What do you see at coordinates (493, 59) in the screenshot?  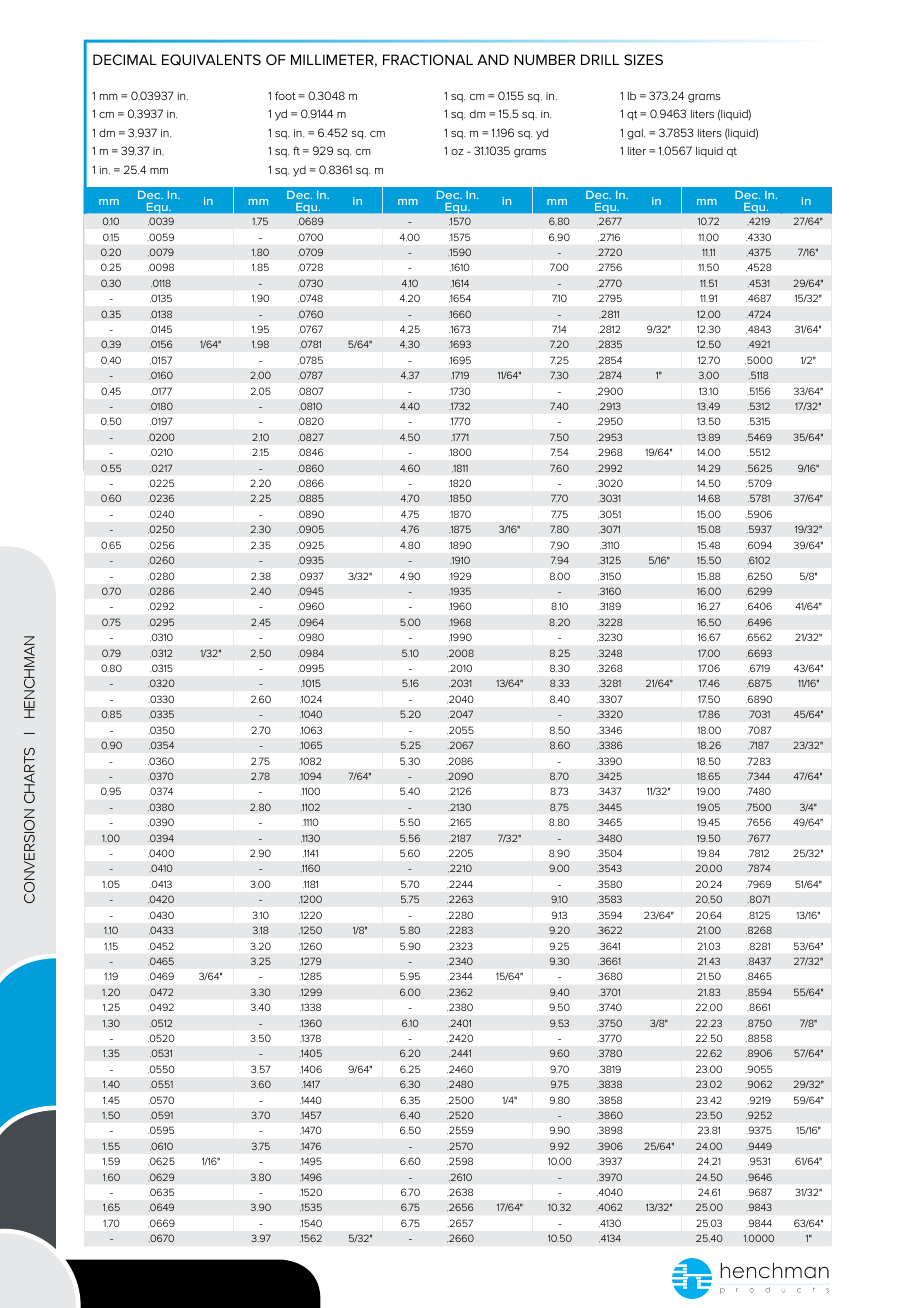 I see `AND` at bounding box center [493, 59].
